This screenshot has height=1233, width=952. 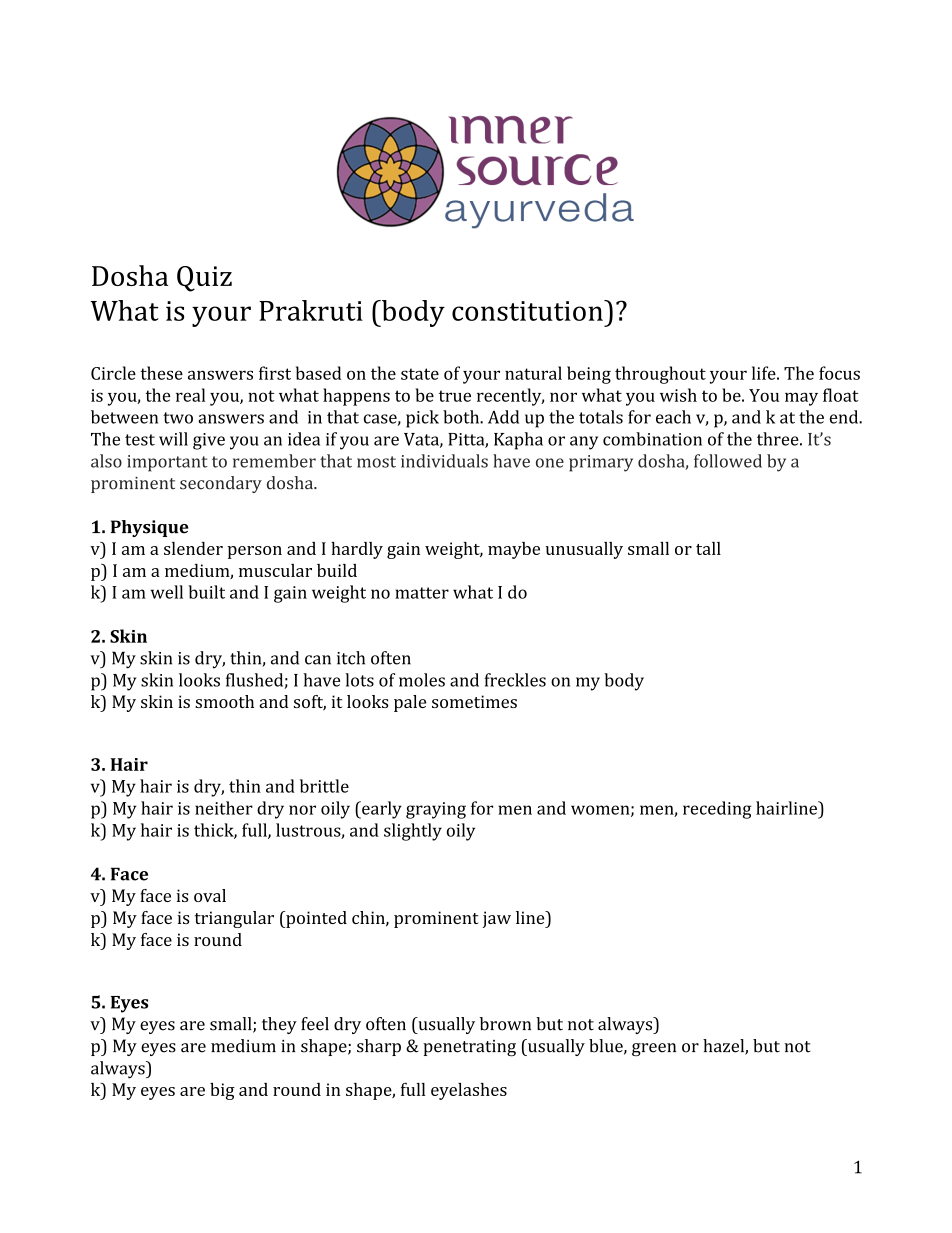 What do you see at coordinates (497, 919) in the screenshot?
I see `jaw` at bounding box center [497, 919].
